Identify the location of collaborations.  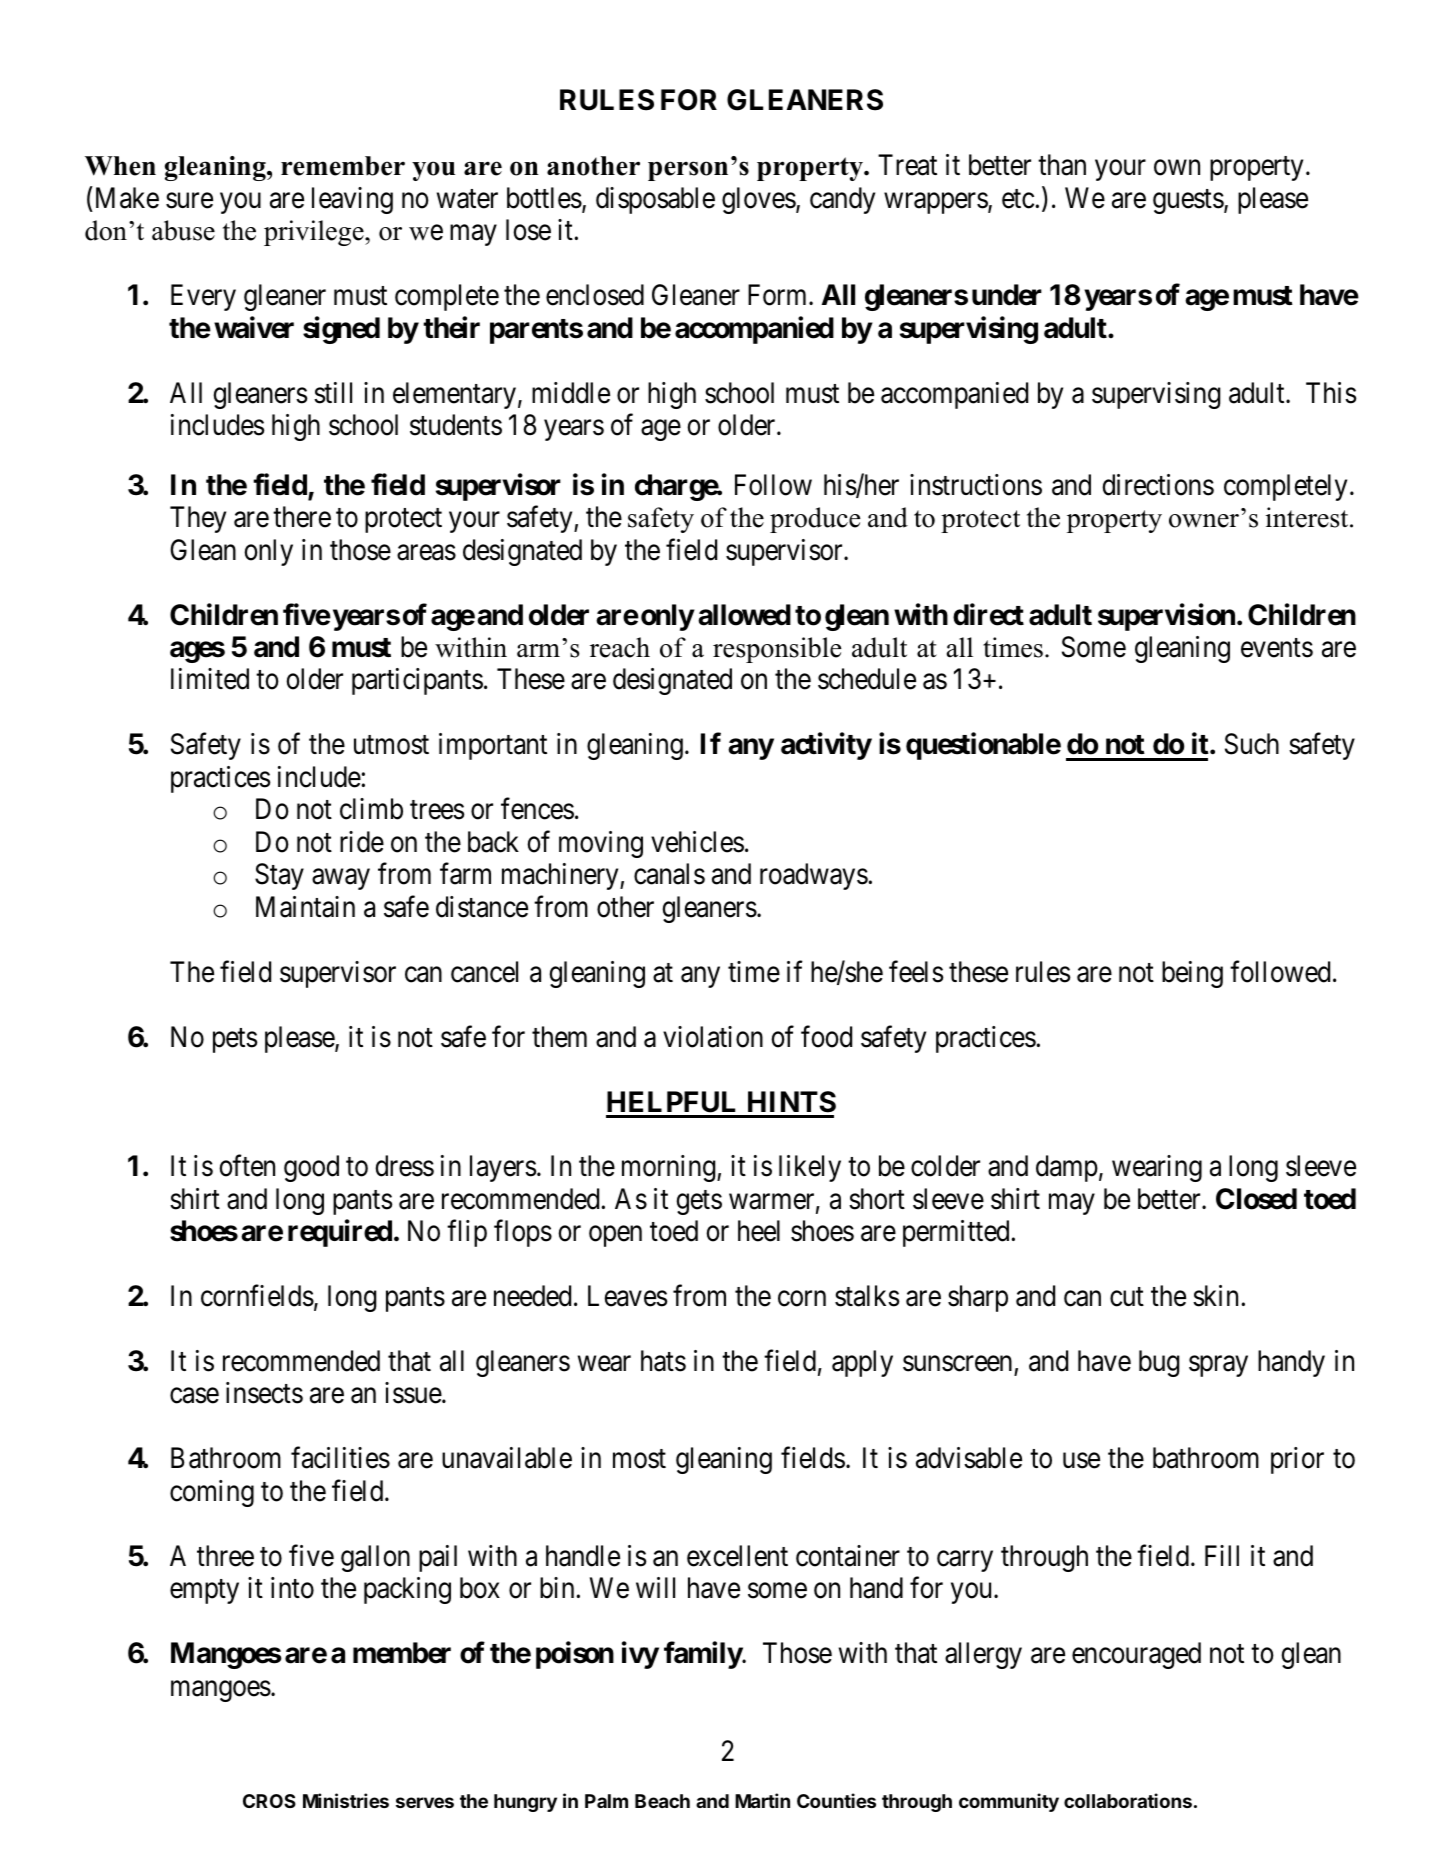
(1128, 1800).
